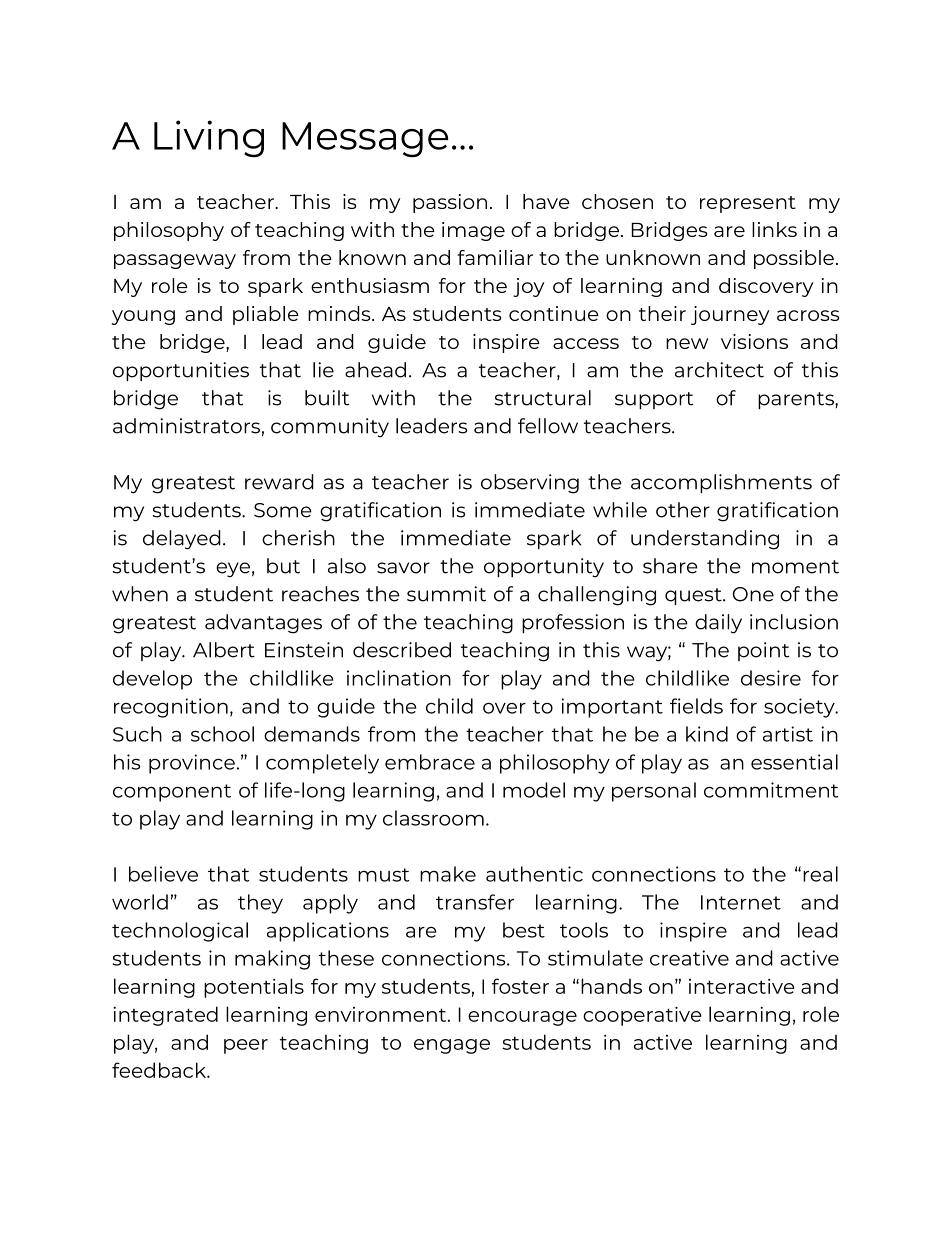  I want to click on passion, so click(450, 203).
